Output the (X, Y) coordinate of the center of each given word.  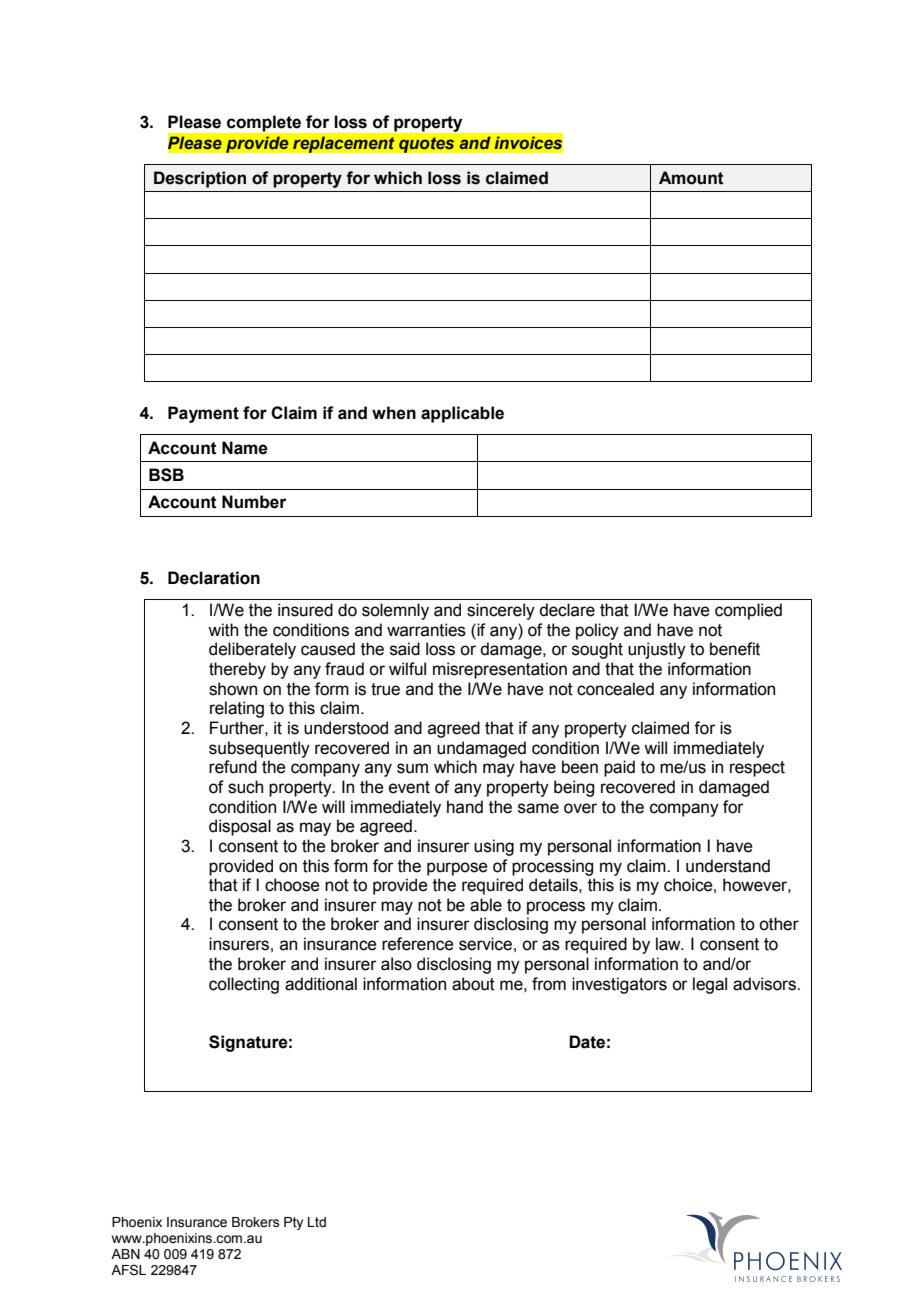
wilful (407, 669)
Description (200, 179)
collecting (244, 985)
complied (748, 611)
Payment (203, 414)
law (669, 944)
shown (233, 689)
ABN (125, 1254)
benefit (735, 649)
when (394, 413)
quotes (427, 145)
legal (710, 985)
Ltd (317, 1222)
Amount (691, 178)
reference (418, 944)
